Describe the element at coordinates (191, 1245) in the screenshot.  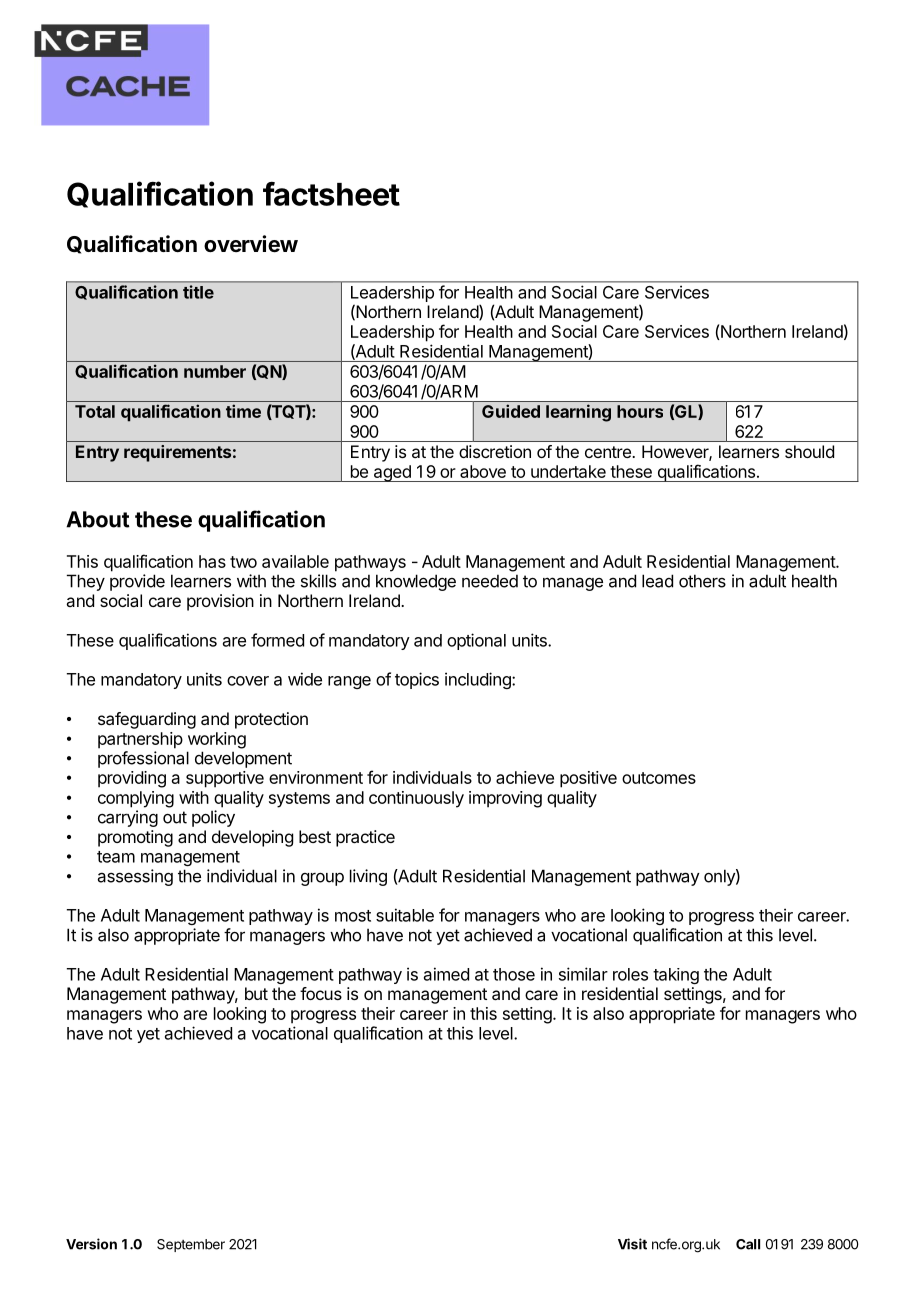
I see `September` at that location.
